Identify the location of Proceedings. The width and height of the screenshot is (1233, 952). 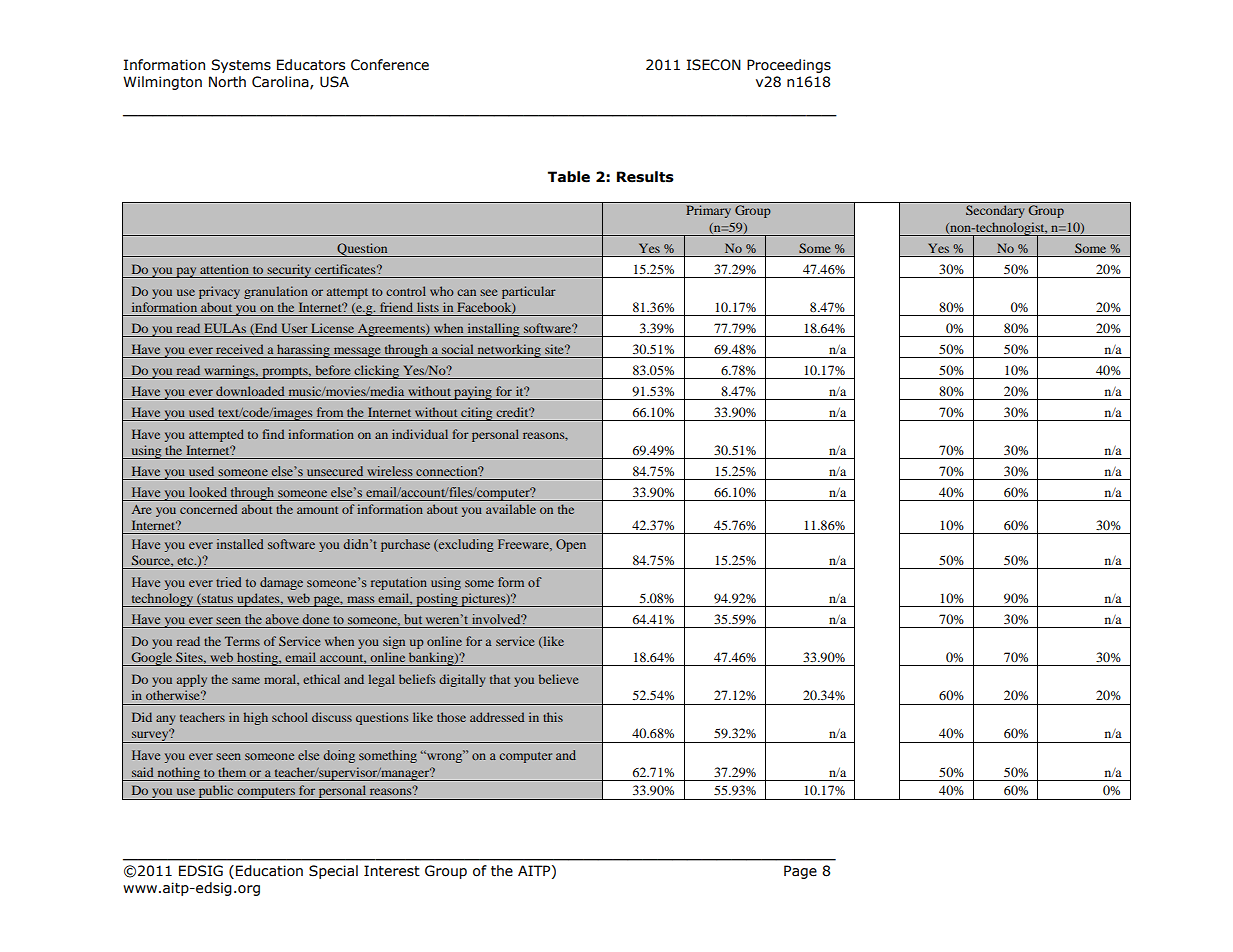
(789, 66).
